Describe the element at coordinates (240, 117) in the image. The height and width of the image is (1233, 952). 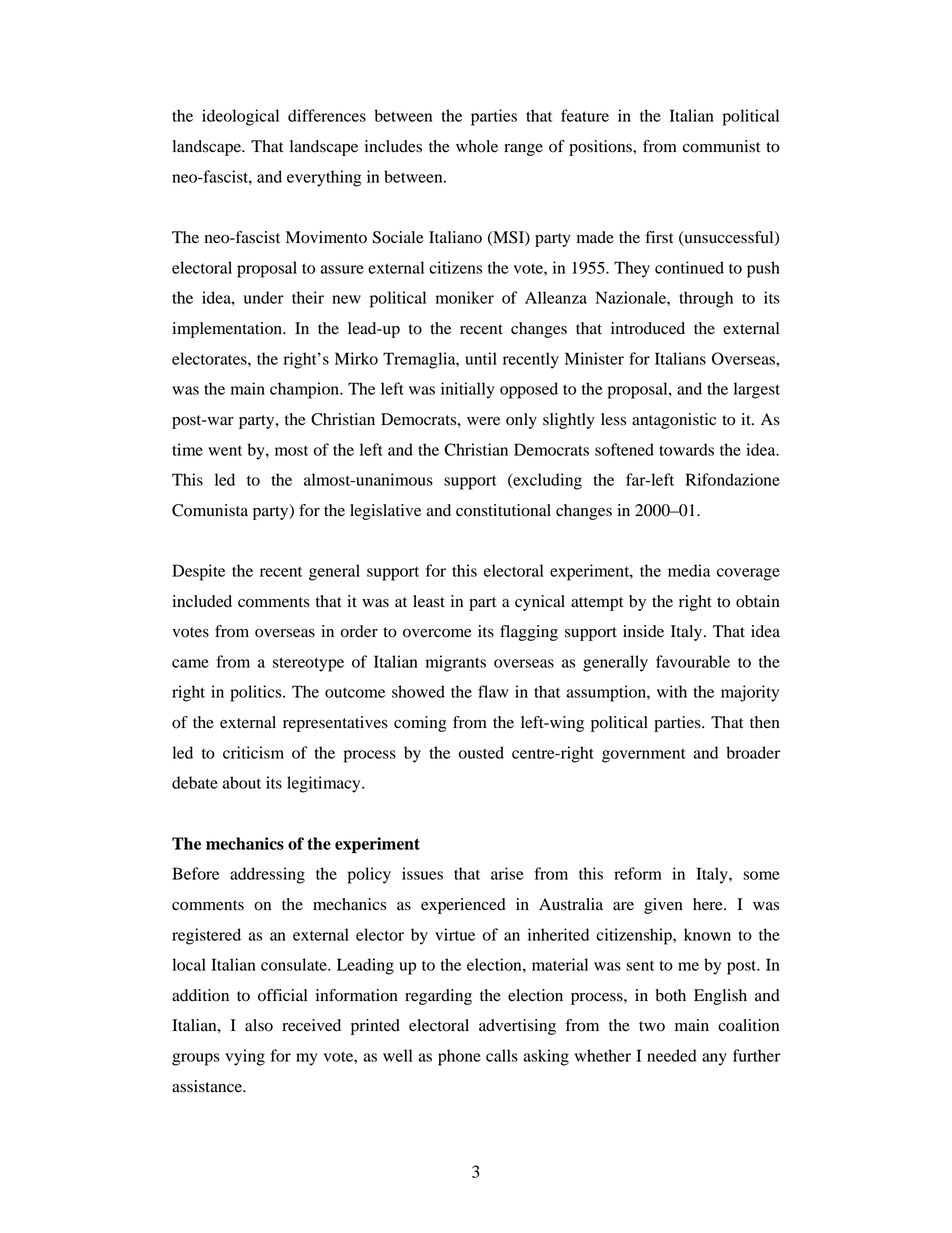
I see `ideological` at that location.
